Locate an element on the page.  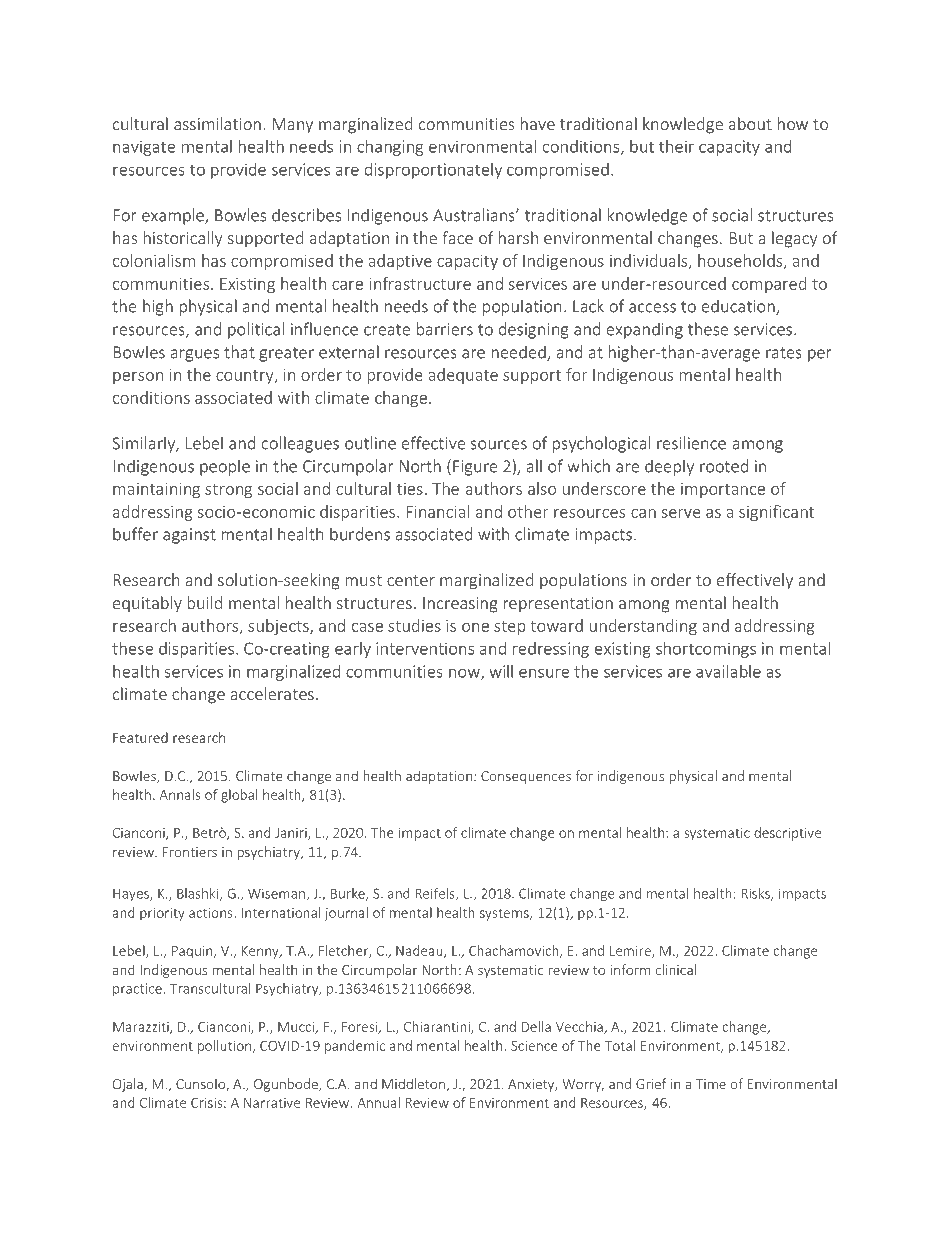
global is located at coordinates (239, 796).
